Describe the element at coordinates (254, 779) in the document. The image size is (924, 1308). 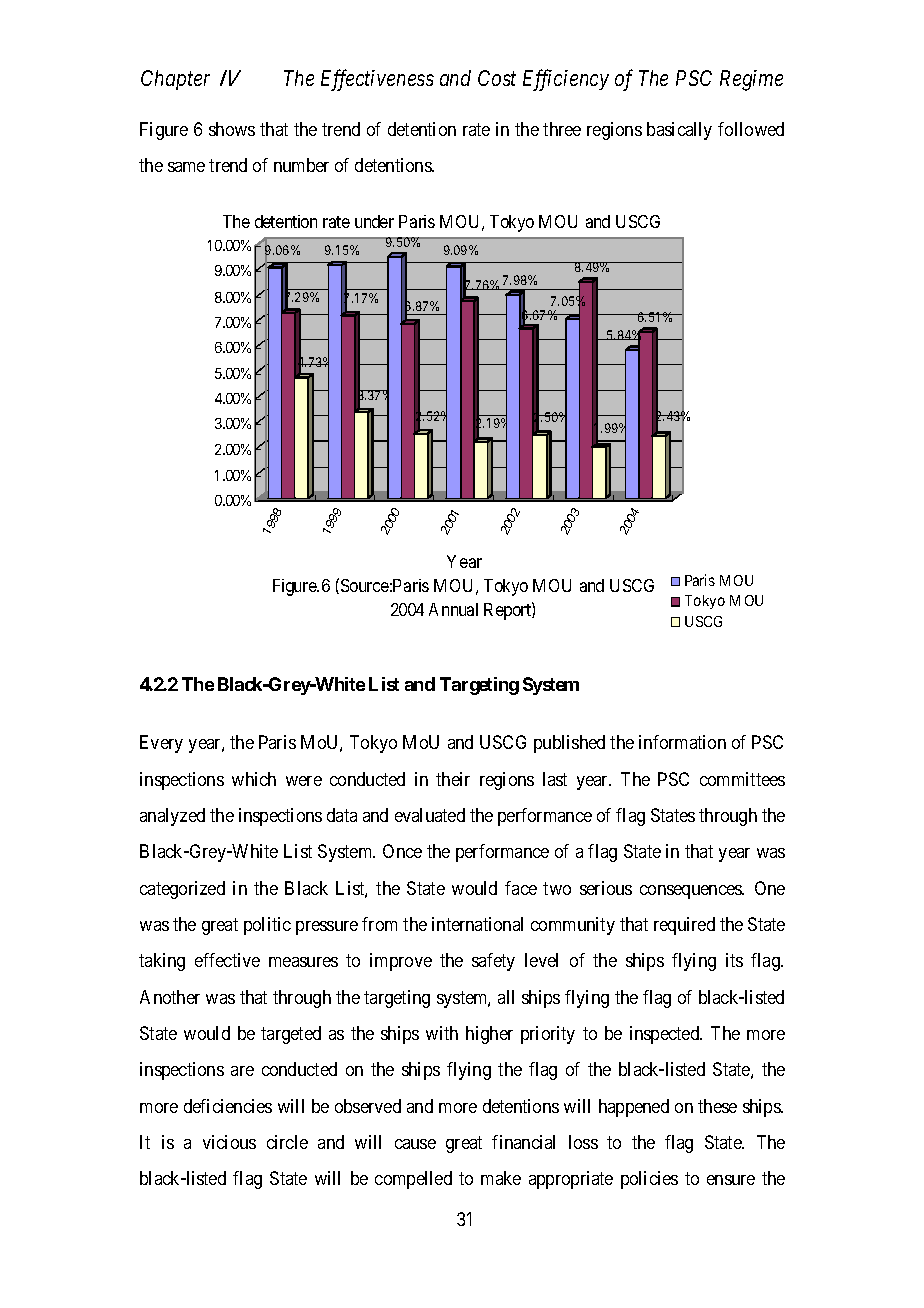
I see `which` at that location.
